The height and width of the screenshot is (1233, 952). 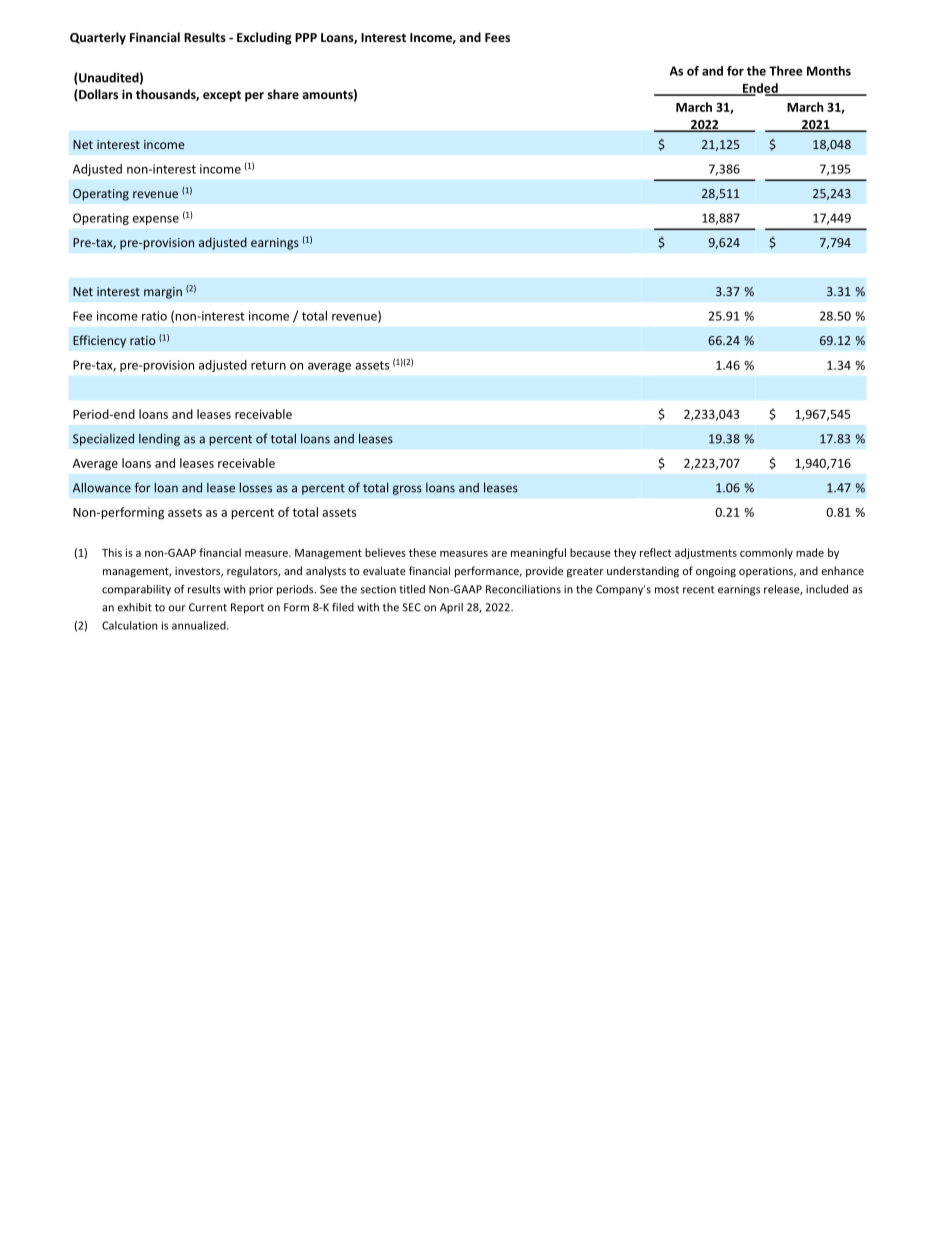 What do you see at coordinates (256, 487) in the screenshot?
I see `losses` at bounding box center [256, 487].
